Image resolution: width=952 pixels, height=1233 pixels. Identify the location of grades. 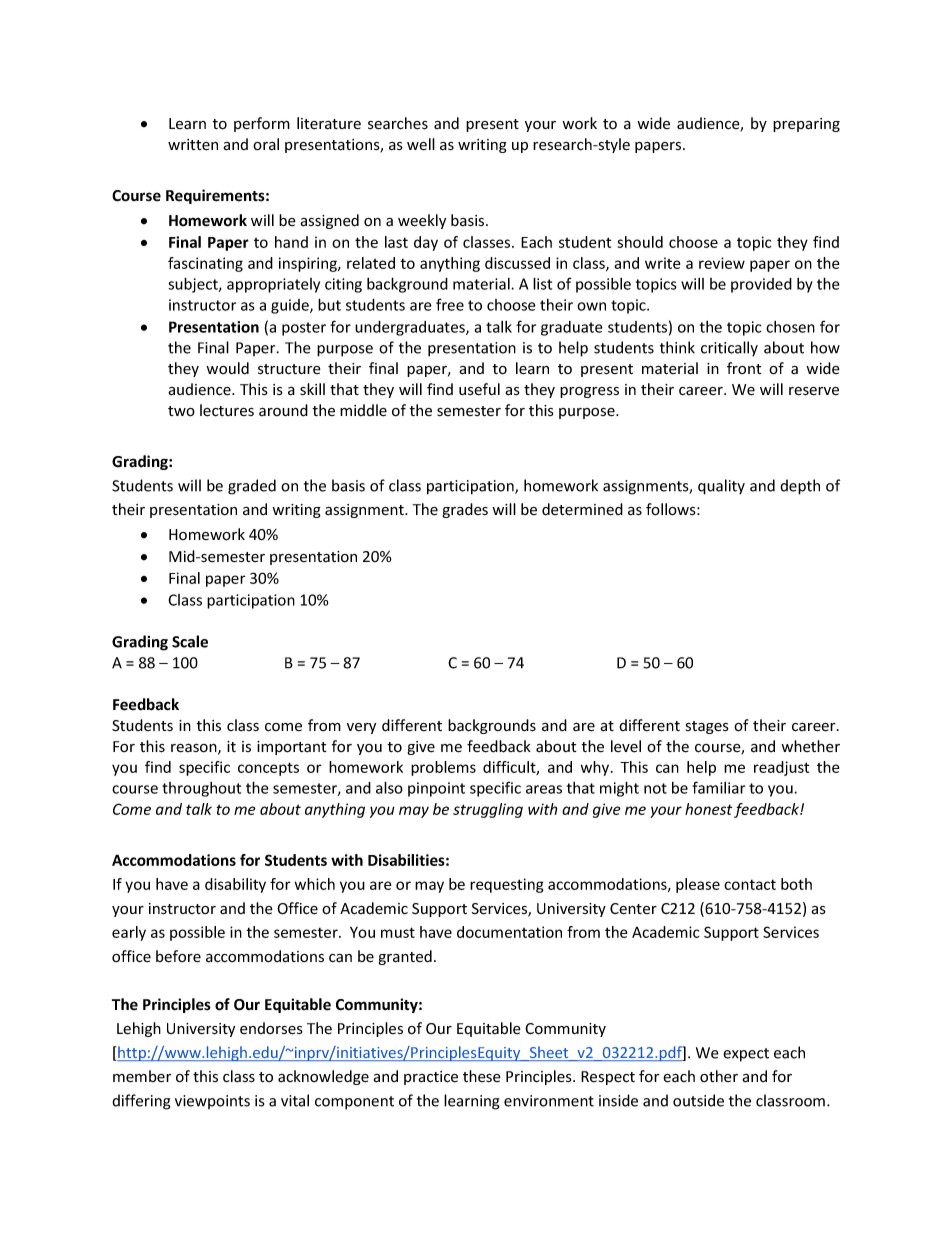
(465, 510).
